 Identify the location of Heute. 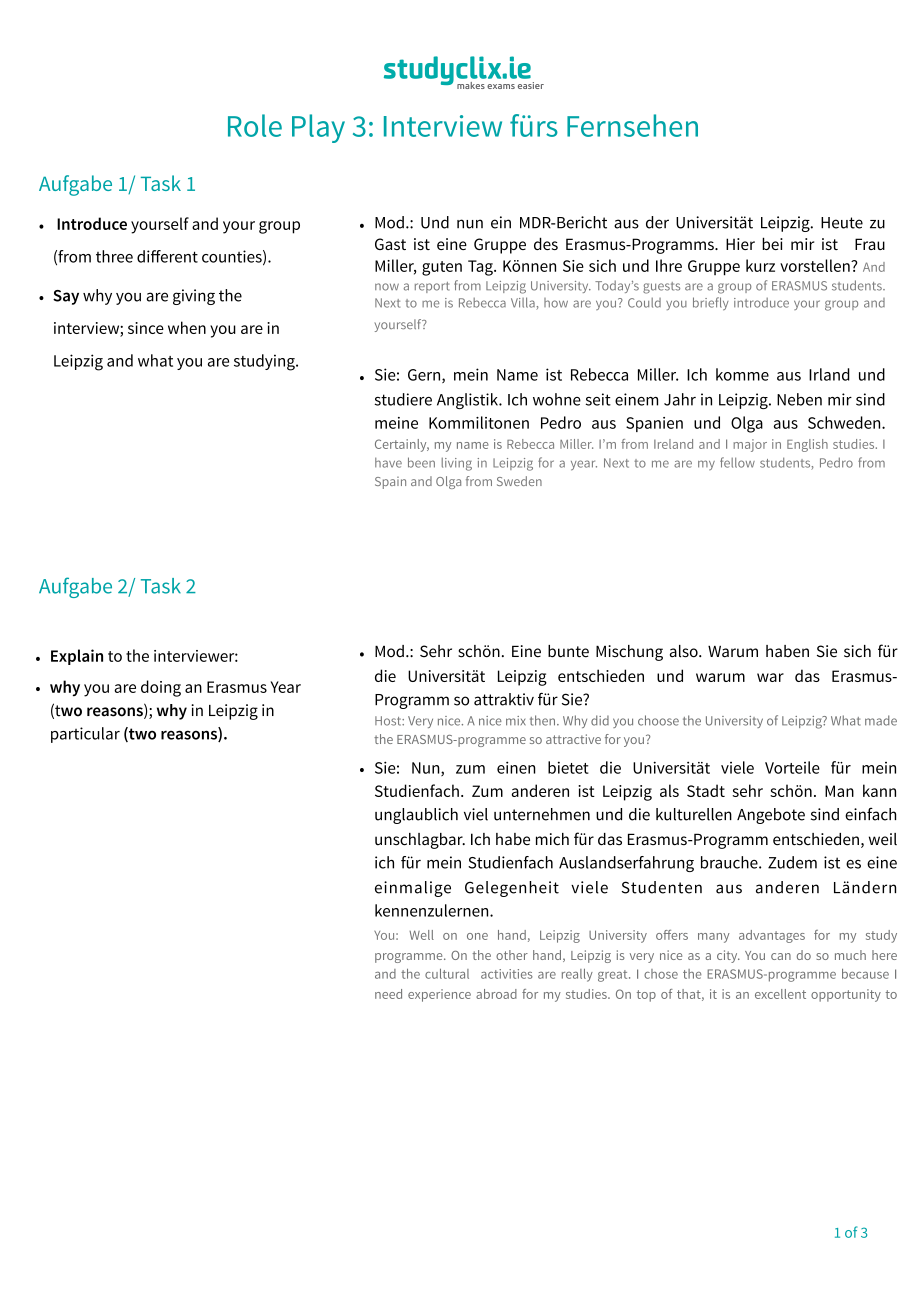
(842, 223).
